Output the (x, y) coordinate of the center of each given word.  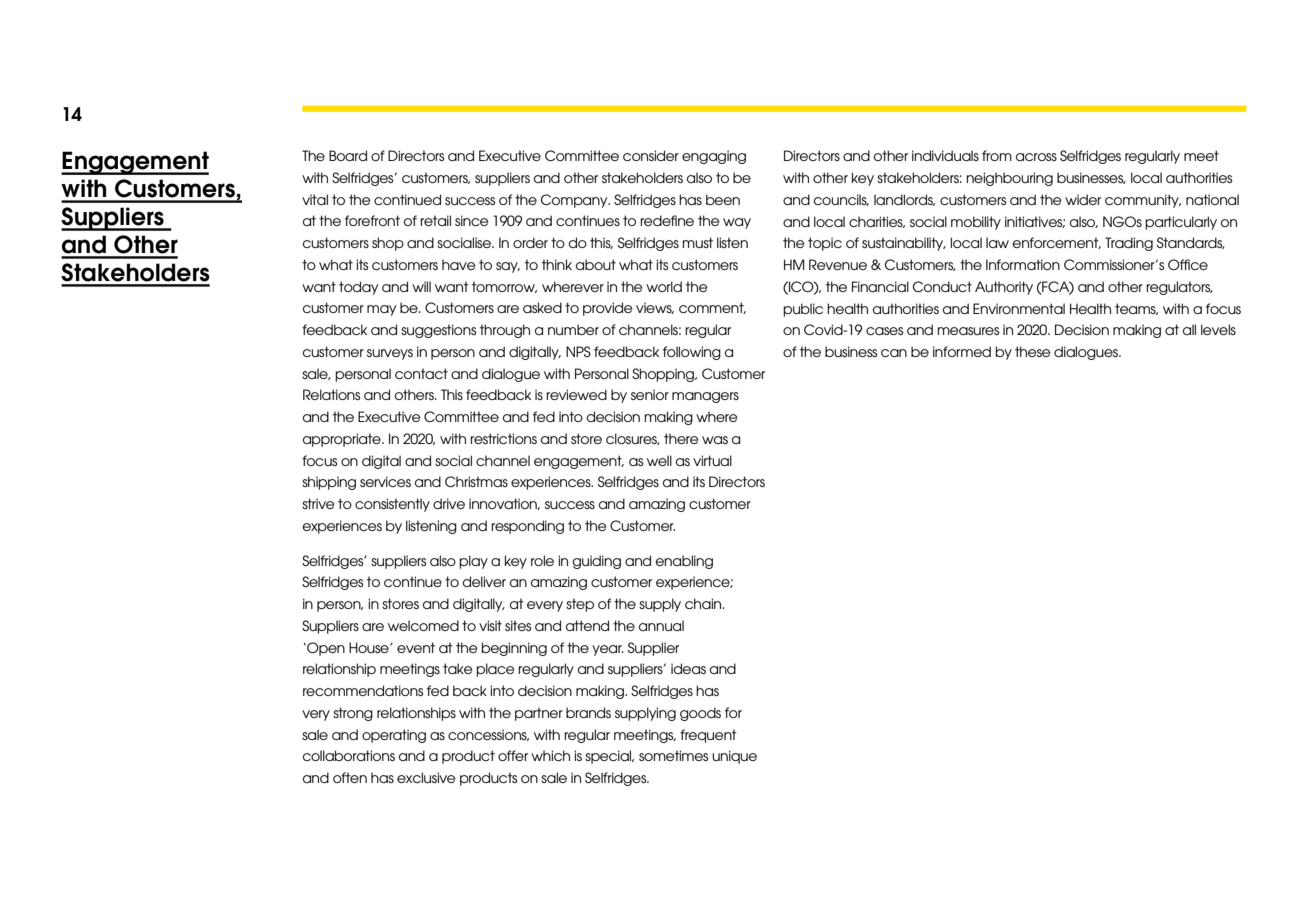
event (416, 647)
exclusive (426, 777)
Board (348, 155)
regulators (1179, 288)
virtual (712, 460)
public (803, 310)
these (1033, 351)
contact (421, 373)
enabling (684, 562)
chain (704, 603)
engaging (714, 157)
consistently (392, 505)
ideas (688, 668)
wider (1083, 199)
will (421, 286)
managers (705, 397)
